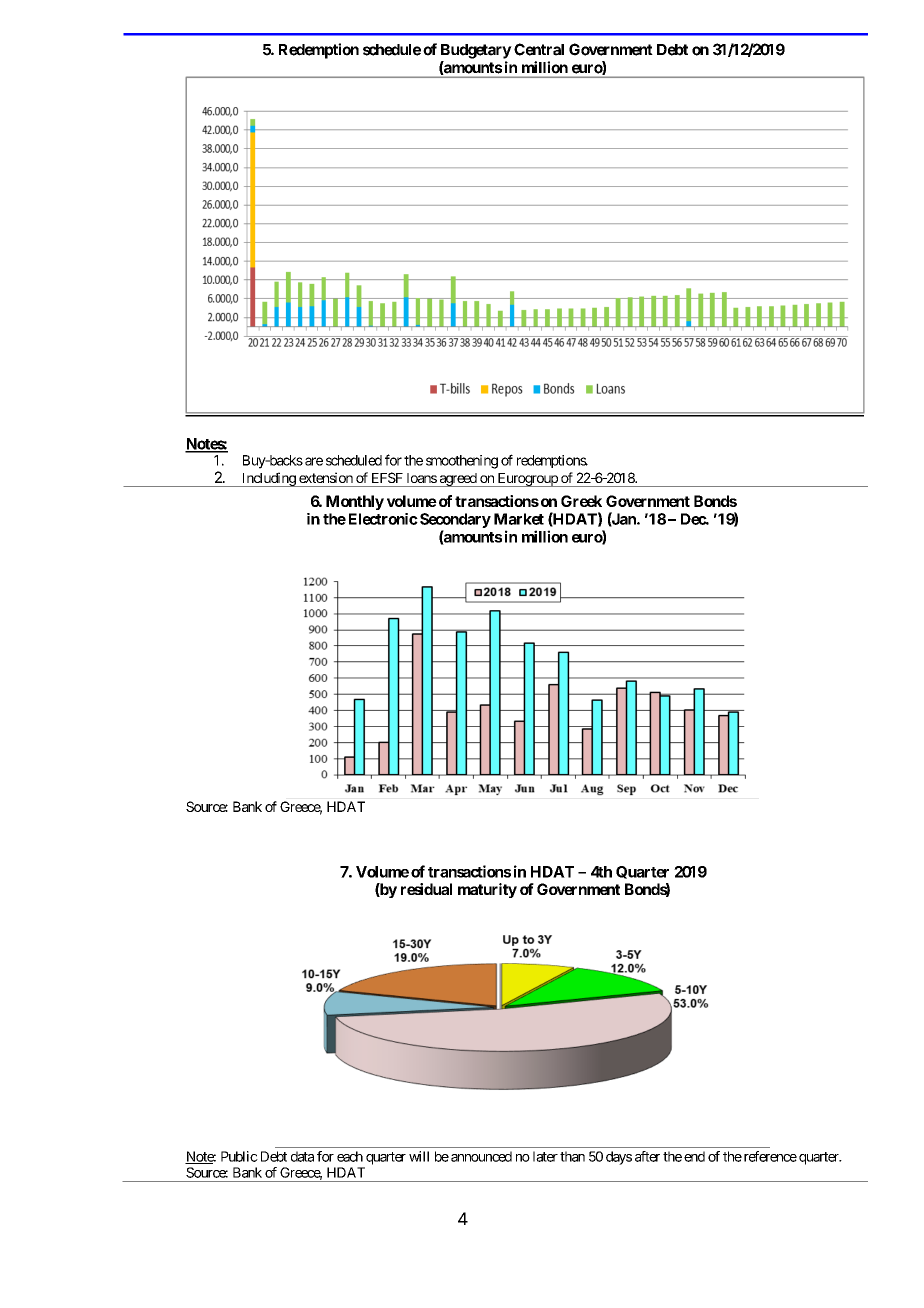 This document has height=1308, width=924. I want to click on announced, so click(481, 1156).
